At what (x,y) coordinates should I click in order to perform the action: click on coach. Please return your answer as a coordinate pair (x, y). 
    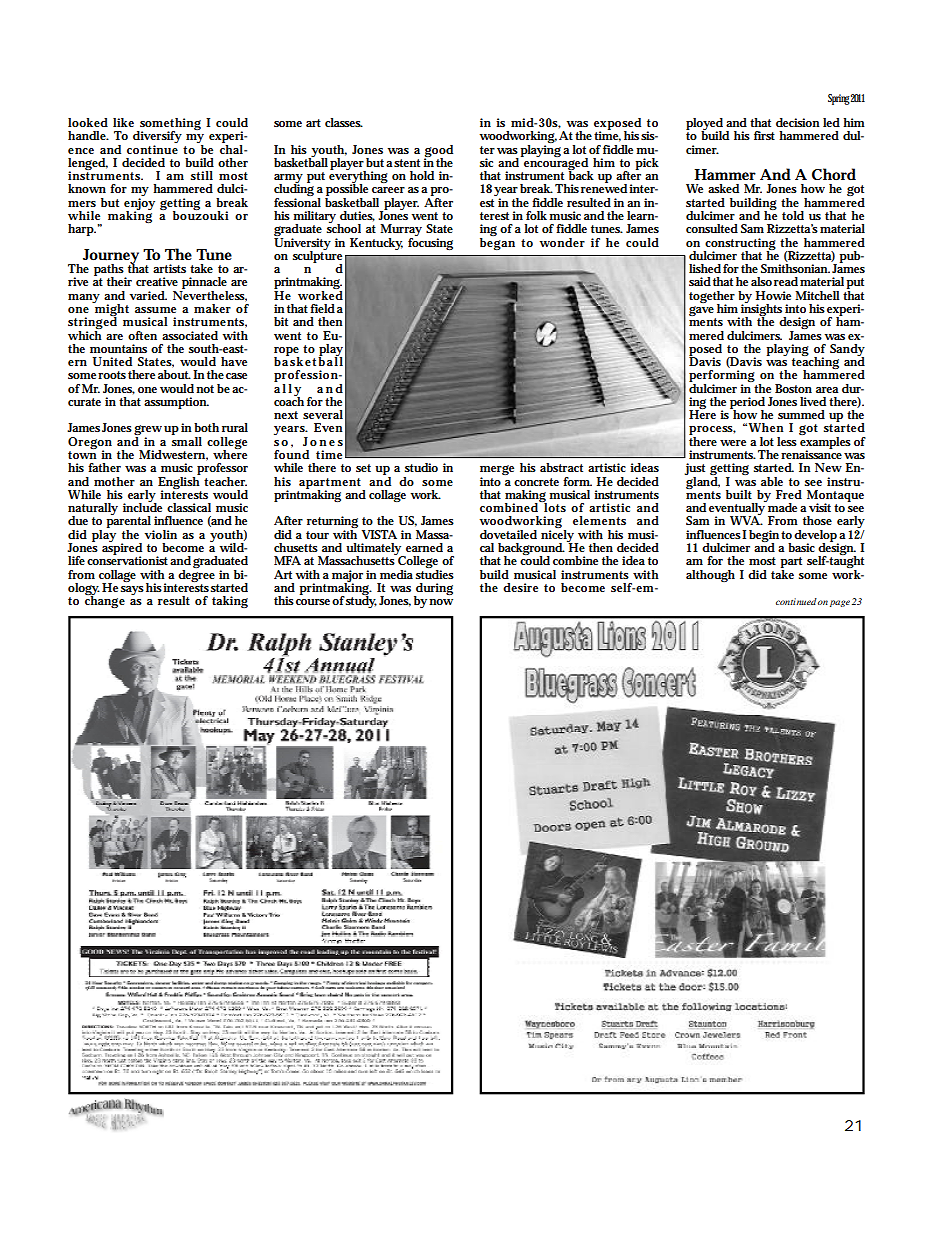
    Looking at the image, I should click on (289, 400).
